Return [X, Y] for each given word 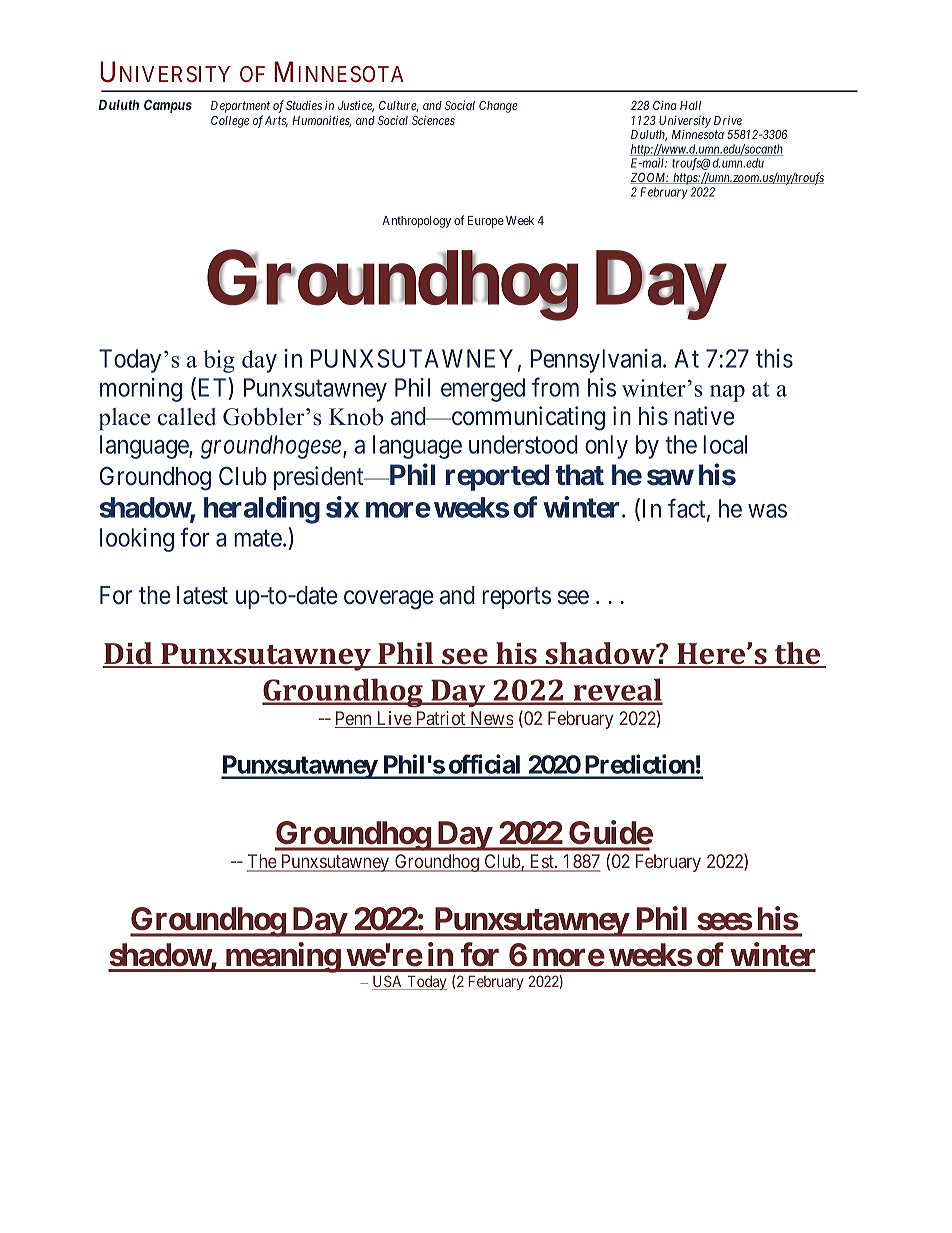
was [767, 511]
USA [388, 982]
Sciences [433, 120]
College [230, 122]
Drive [728, 120]
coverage [389, 600]
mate [258, 538]
